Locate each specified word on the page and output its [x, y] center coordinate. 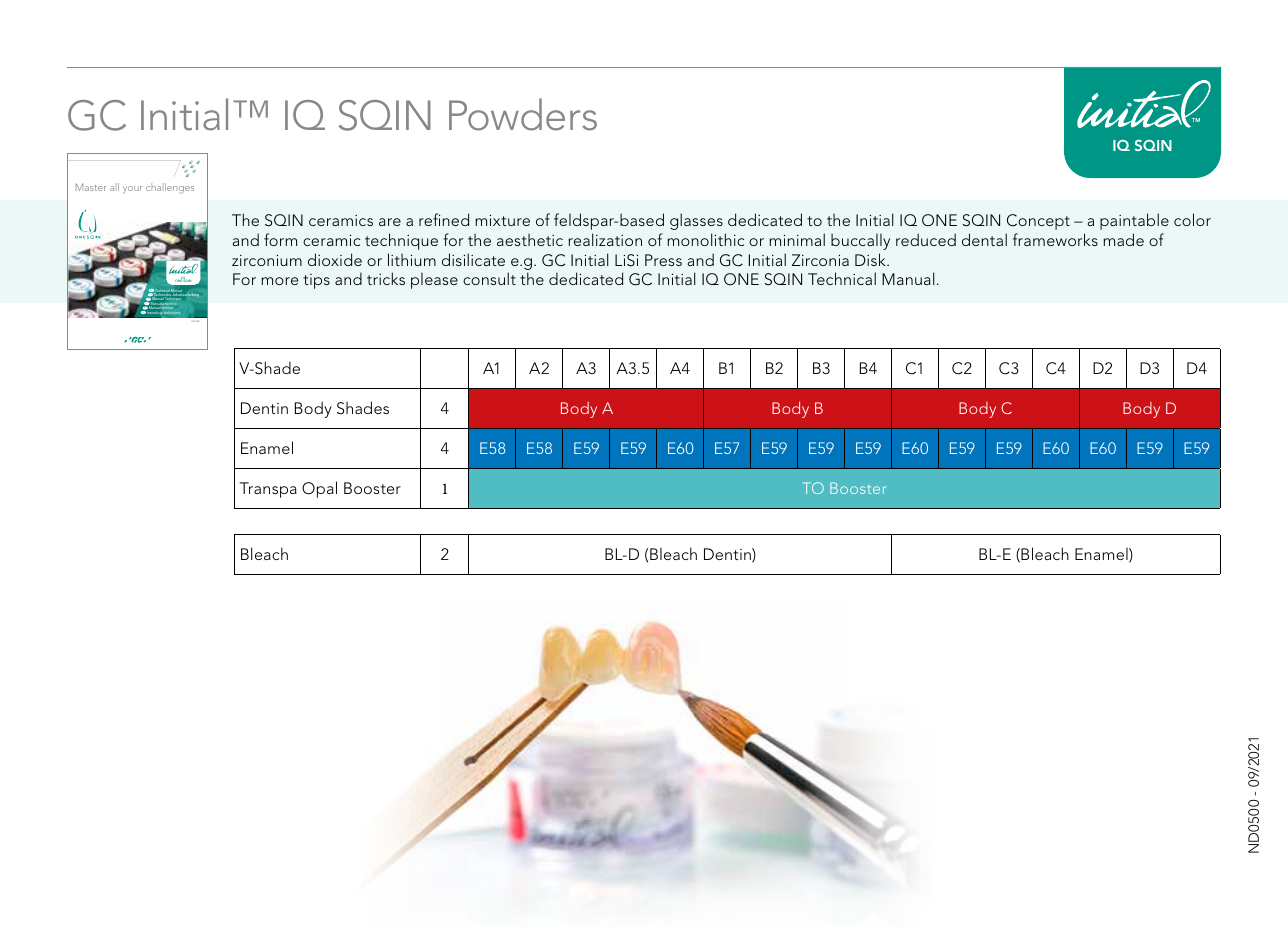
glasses [696, 221]
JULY [193, 321]
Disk [871, 259]
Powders [523, 114]
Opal [319, 489]
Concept [1038, 222]
